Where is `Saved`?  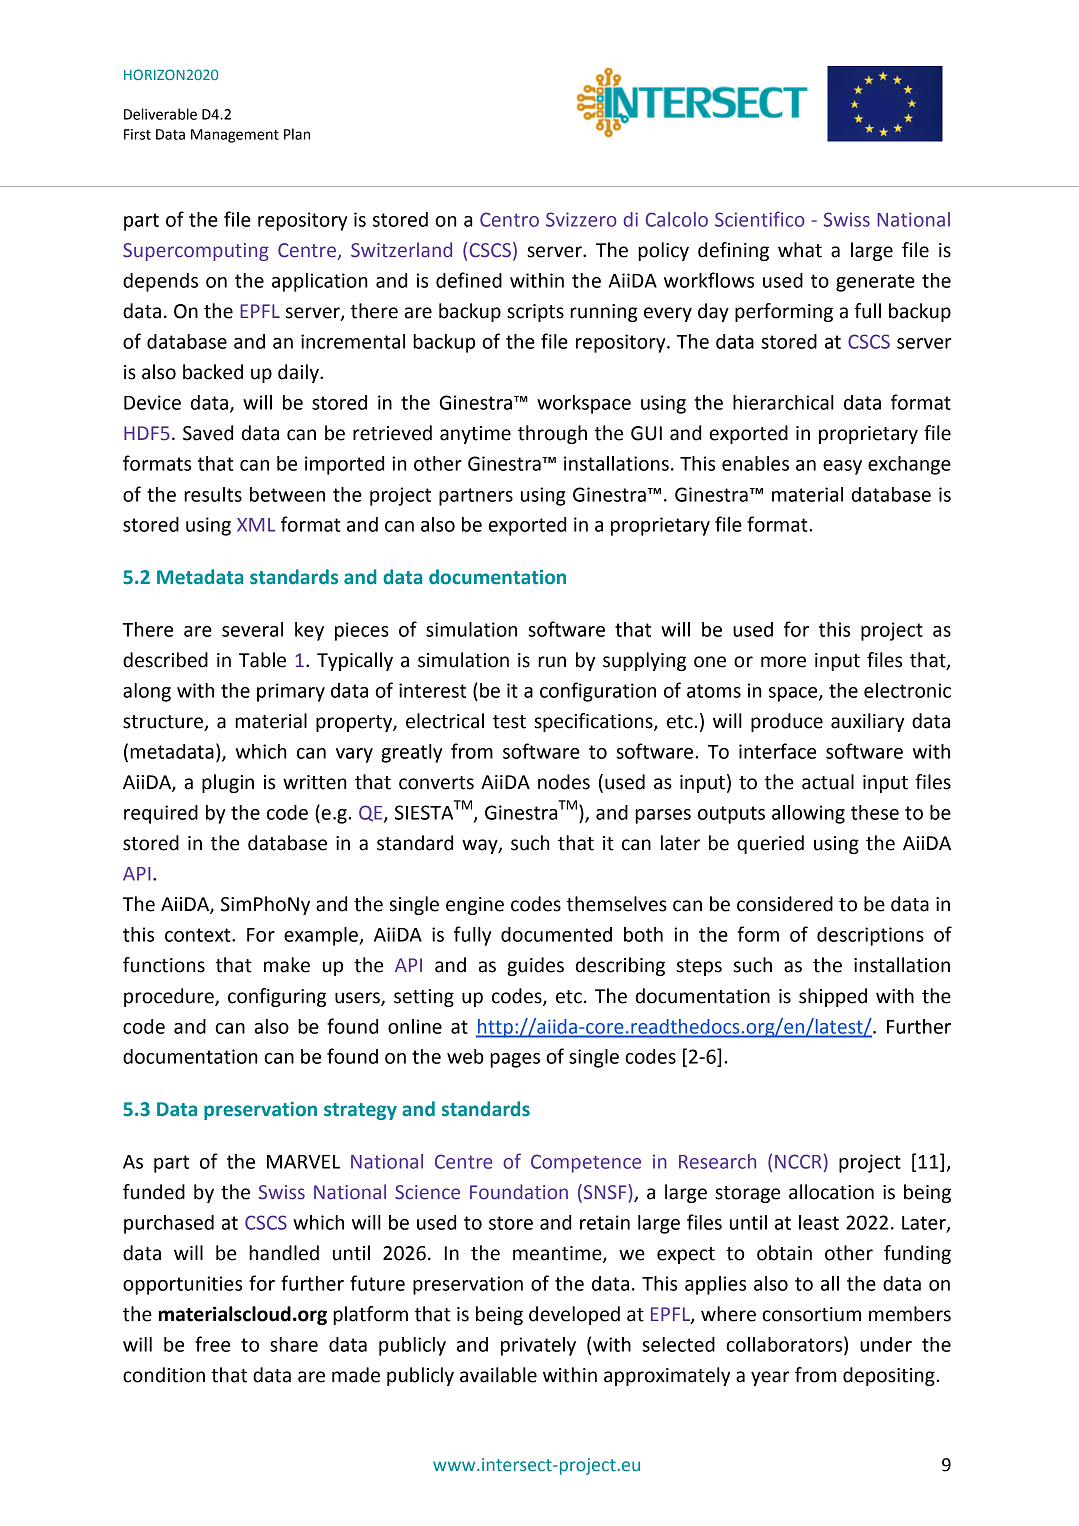 Saved is located at coordinates (208, 433).
